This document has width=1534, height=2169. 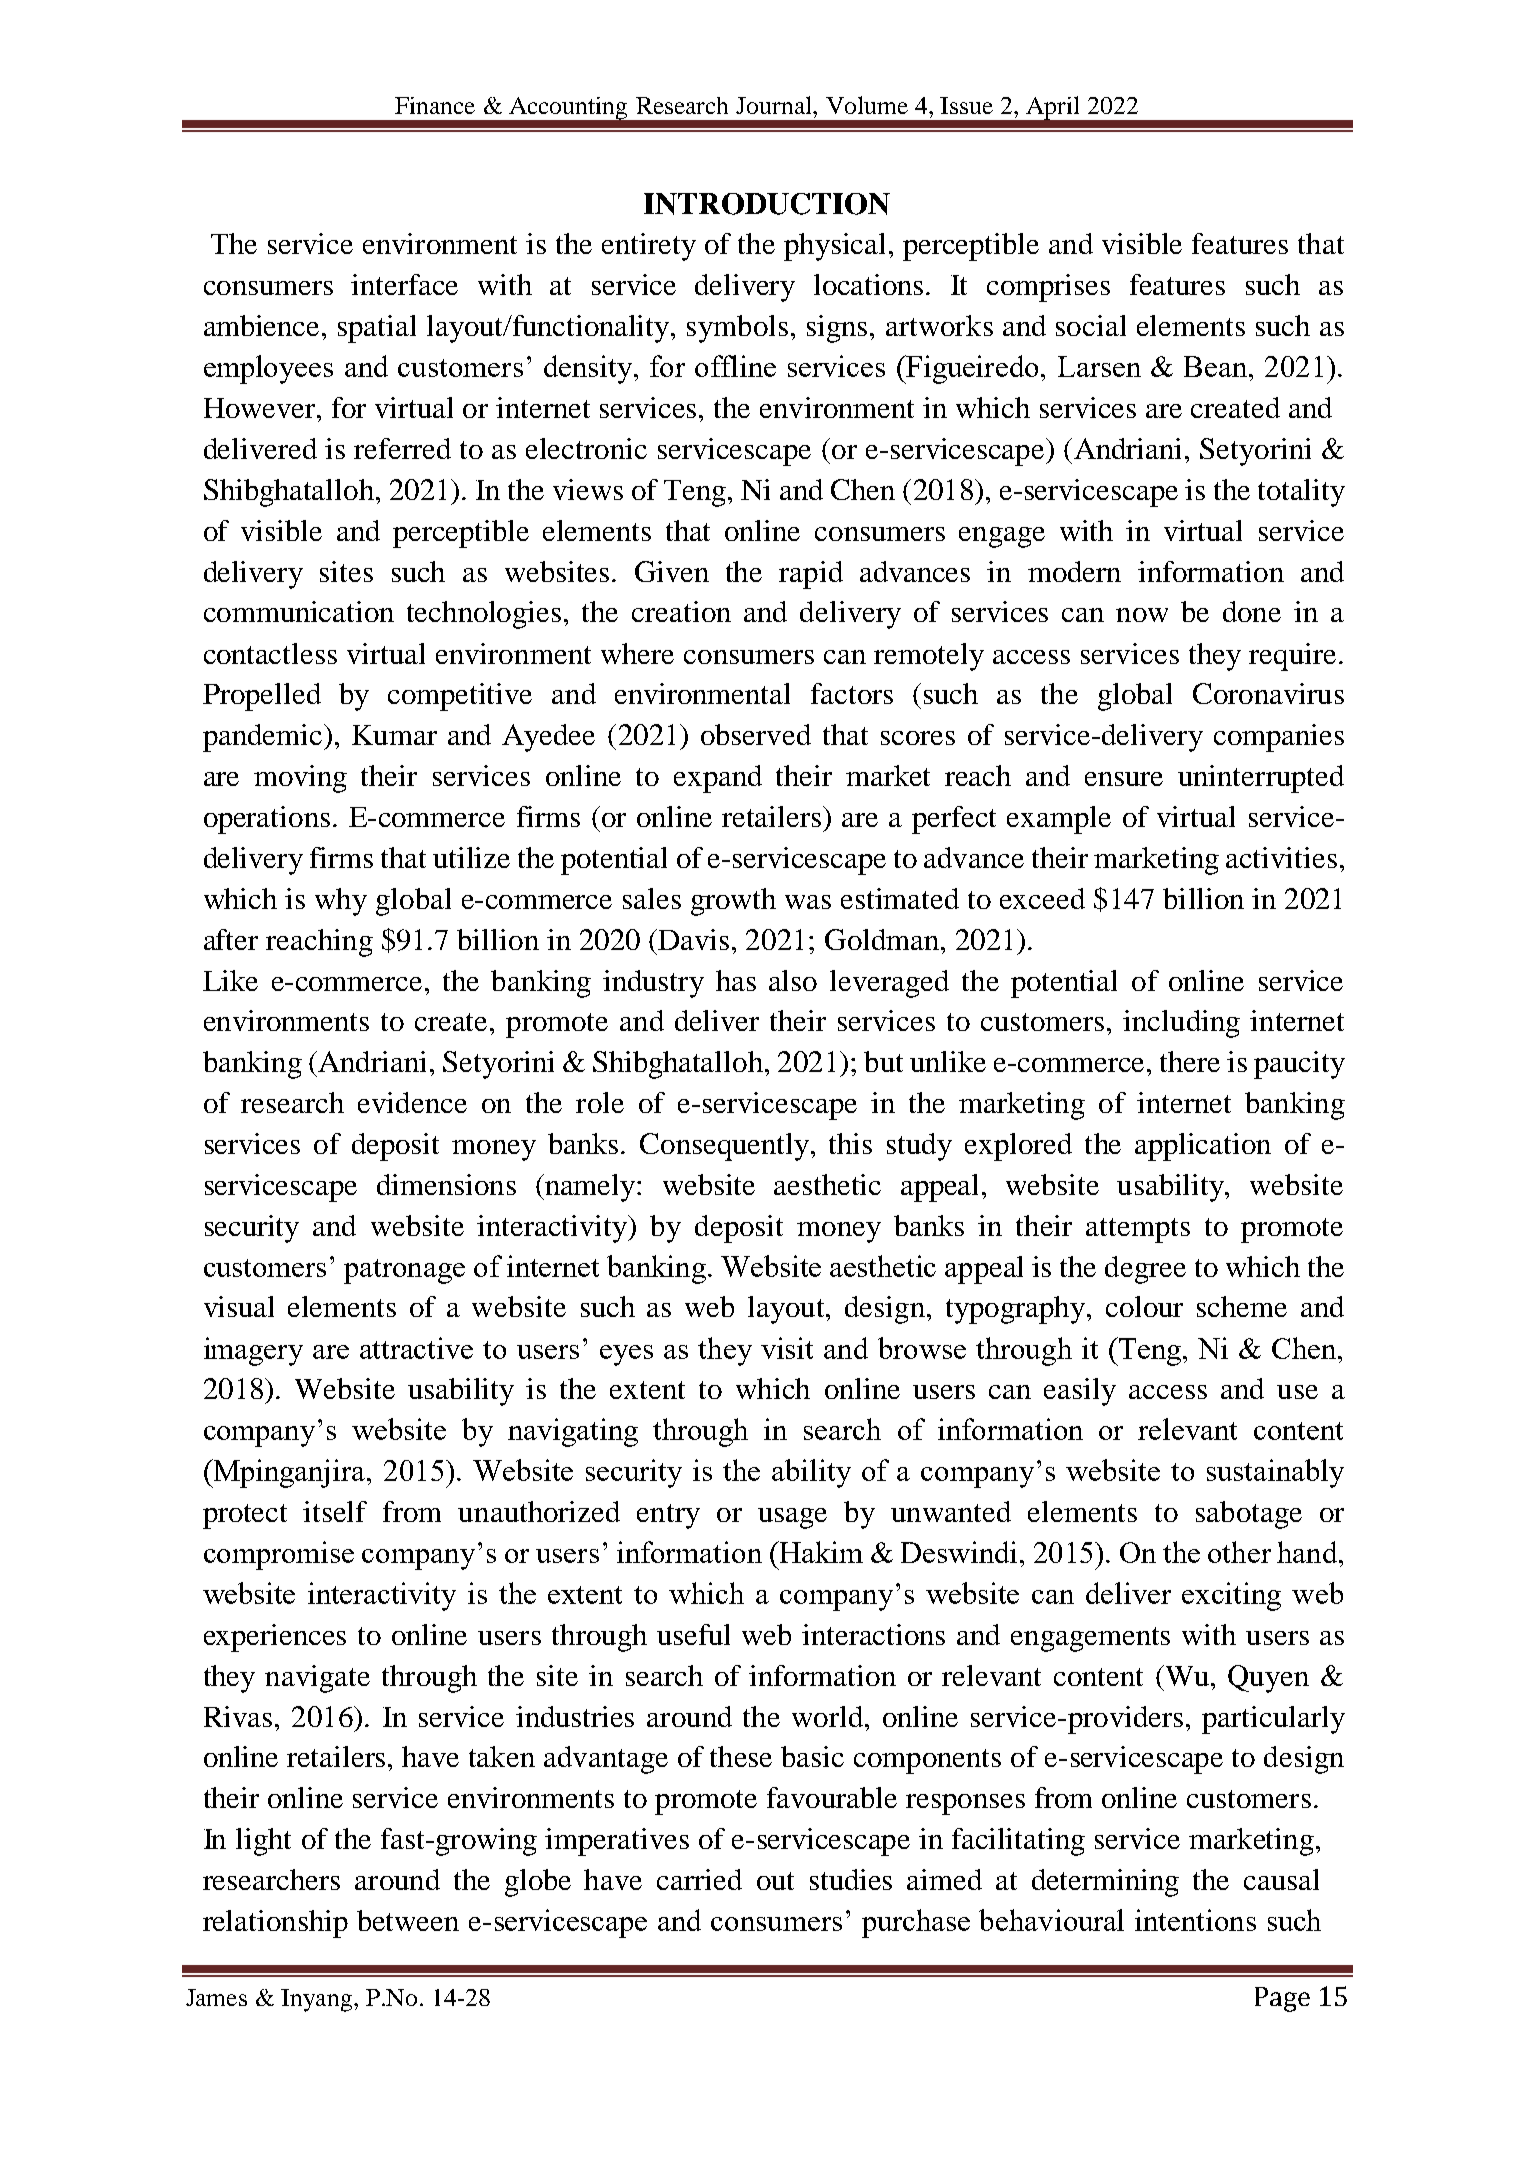 I want to click on observed, so click(x=756, y=734).
